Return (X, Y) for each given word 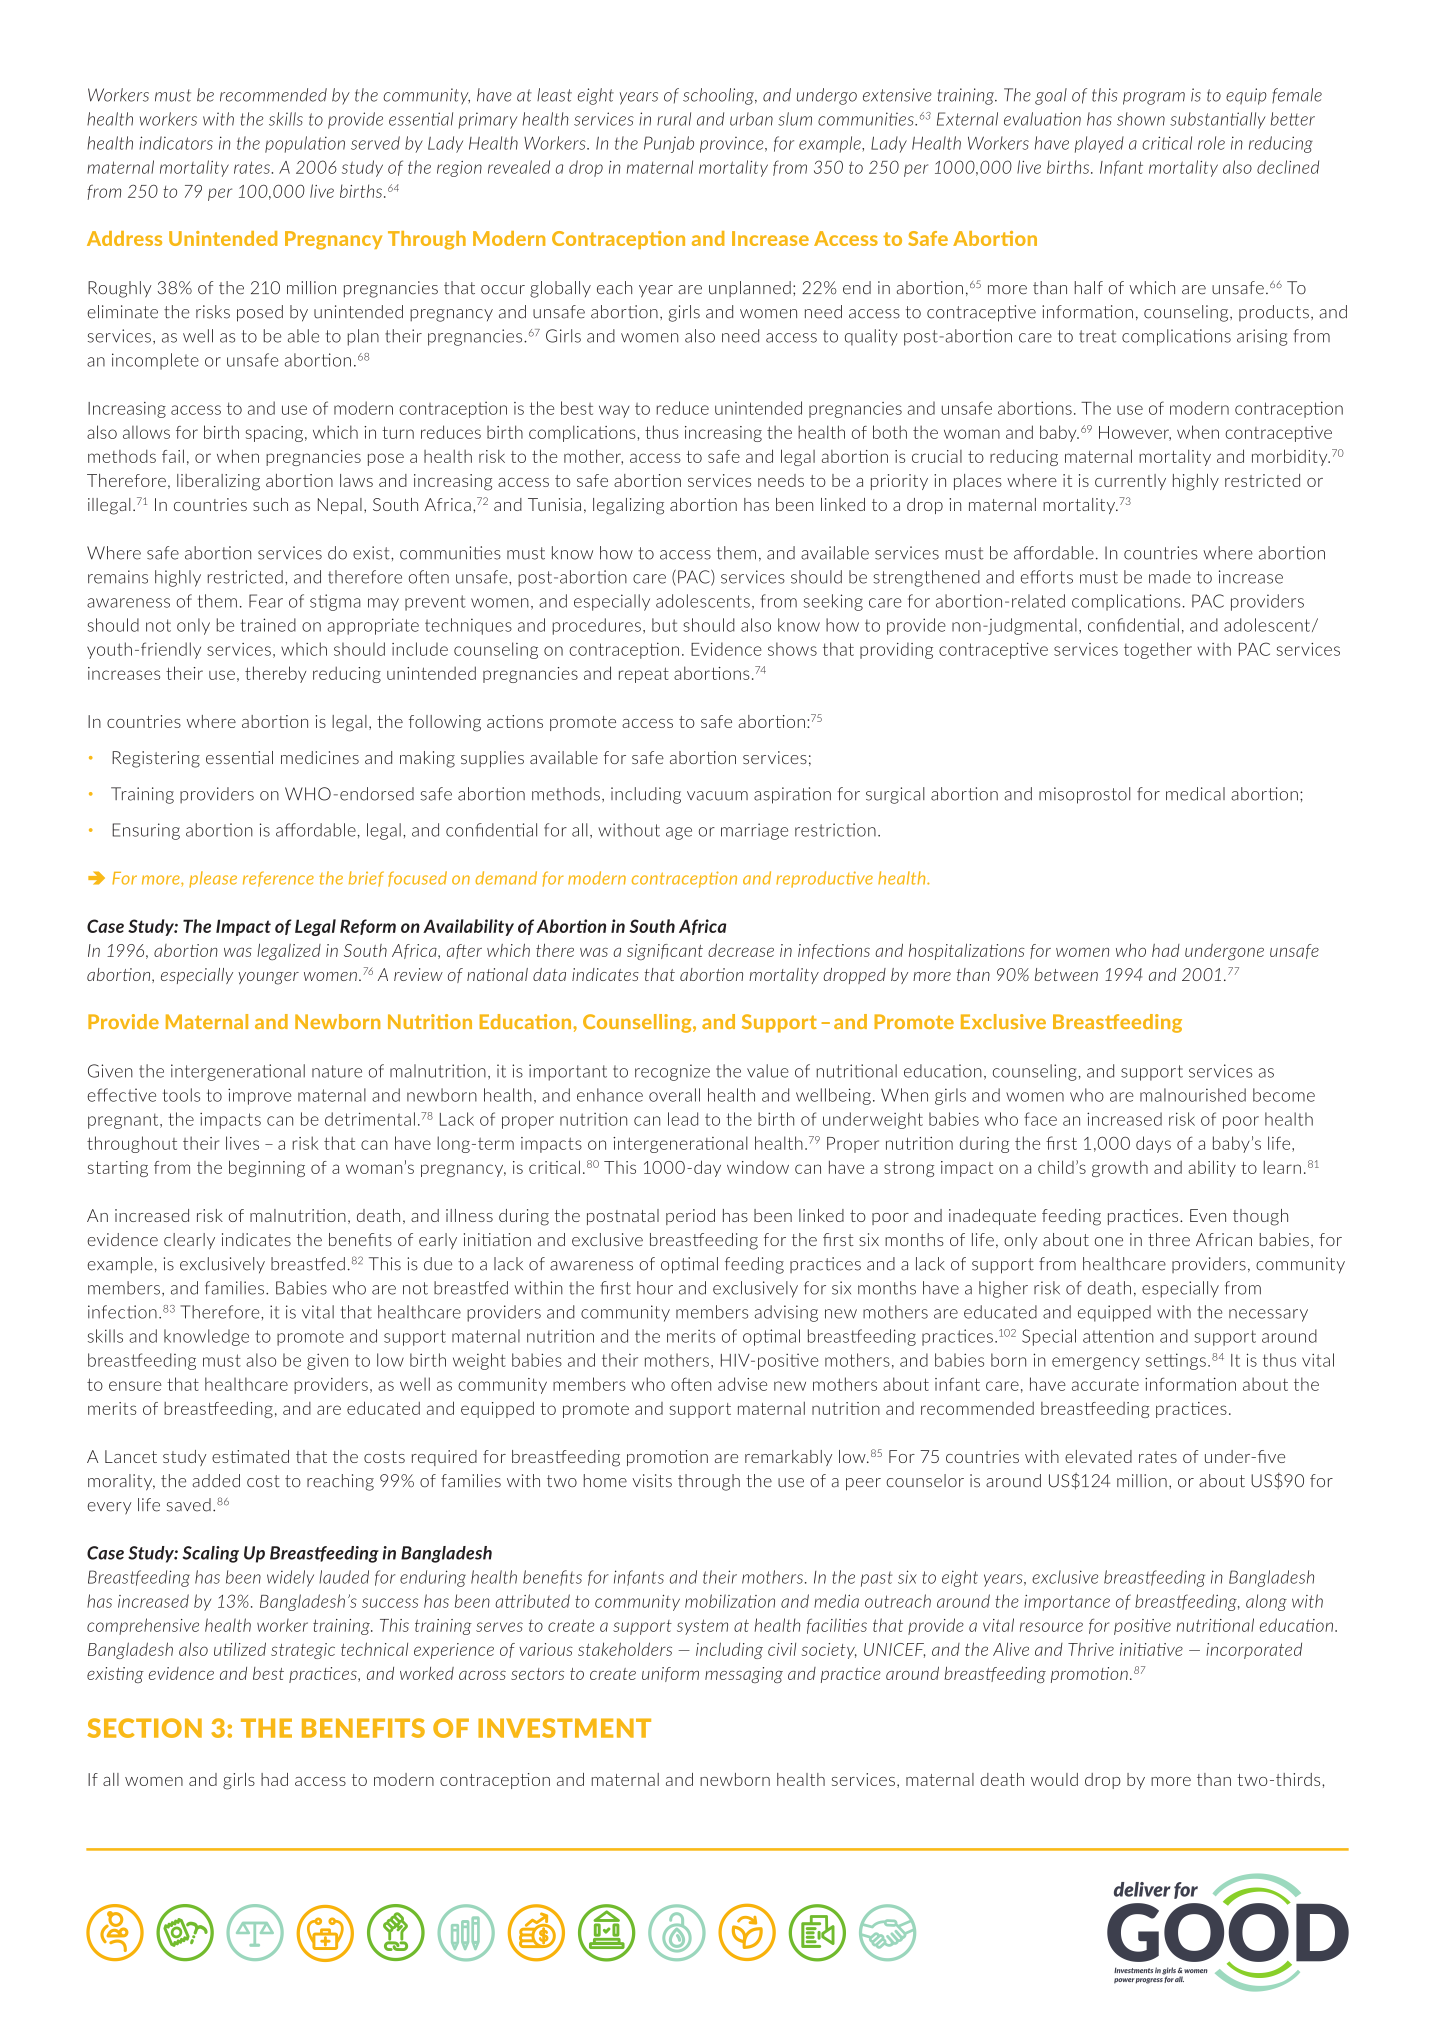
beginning (267, 1168)
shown (1141, 119)
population (305, 144)
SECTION (144, 1728)
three (1169, 1239)
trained (268, 625)
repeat (644, 675)
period (690, 1217)
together (1158, 650)
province (733, 145)
